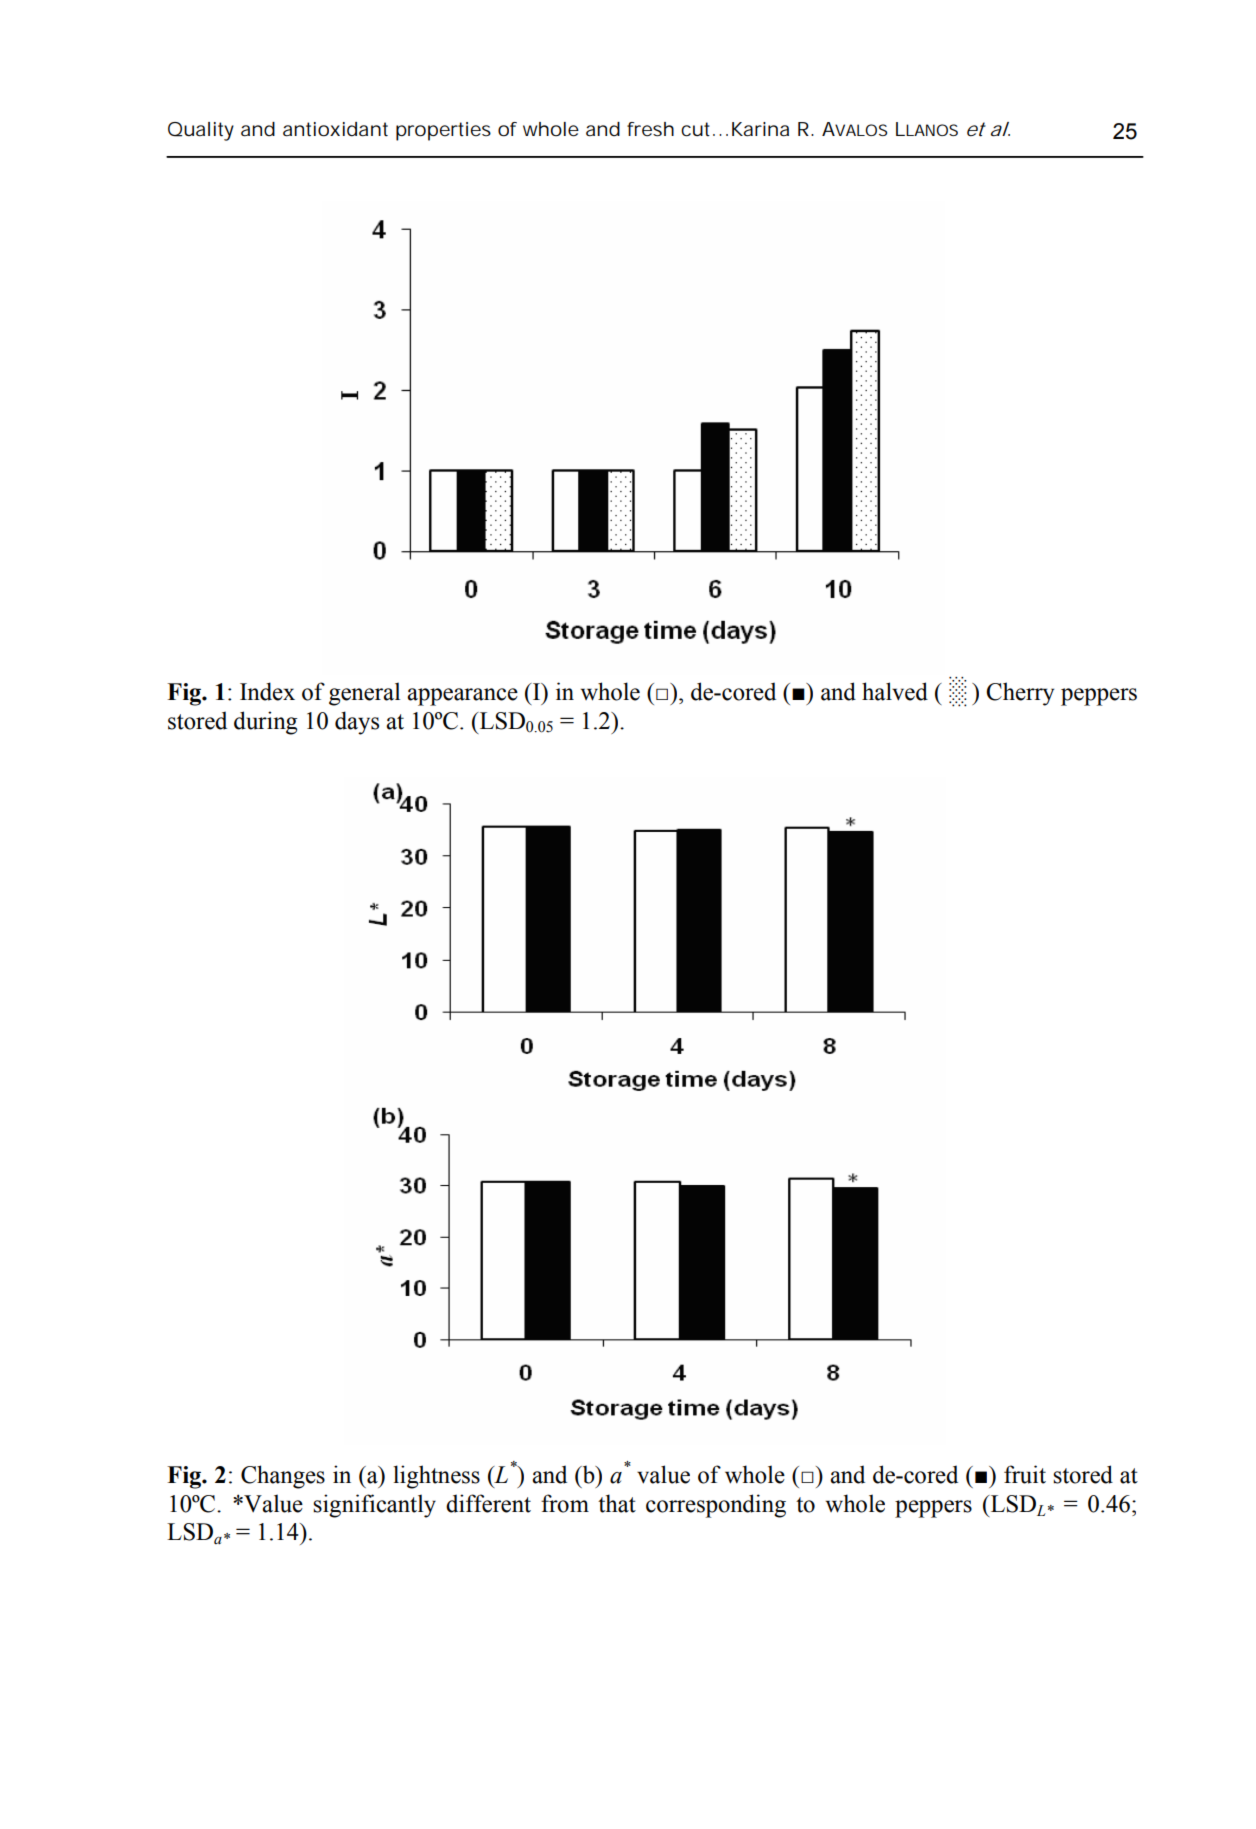 The width and height of the screenshot is (1256, 1829). Describe the element at coordinates (1025, 1474) in the screenshot. I see `fruit` at that location.
